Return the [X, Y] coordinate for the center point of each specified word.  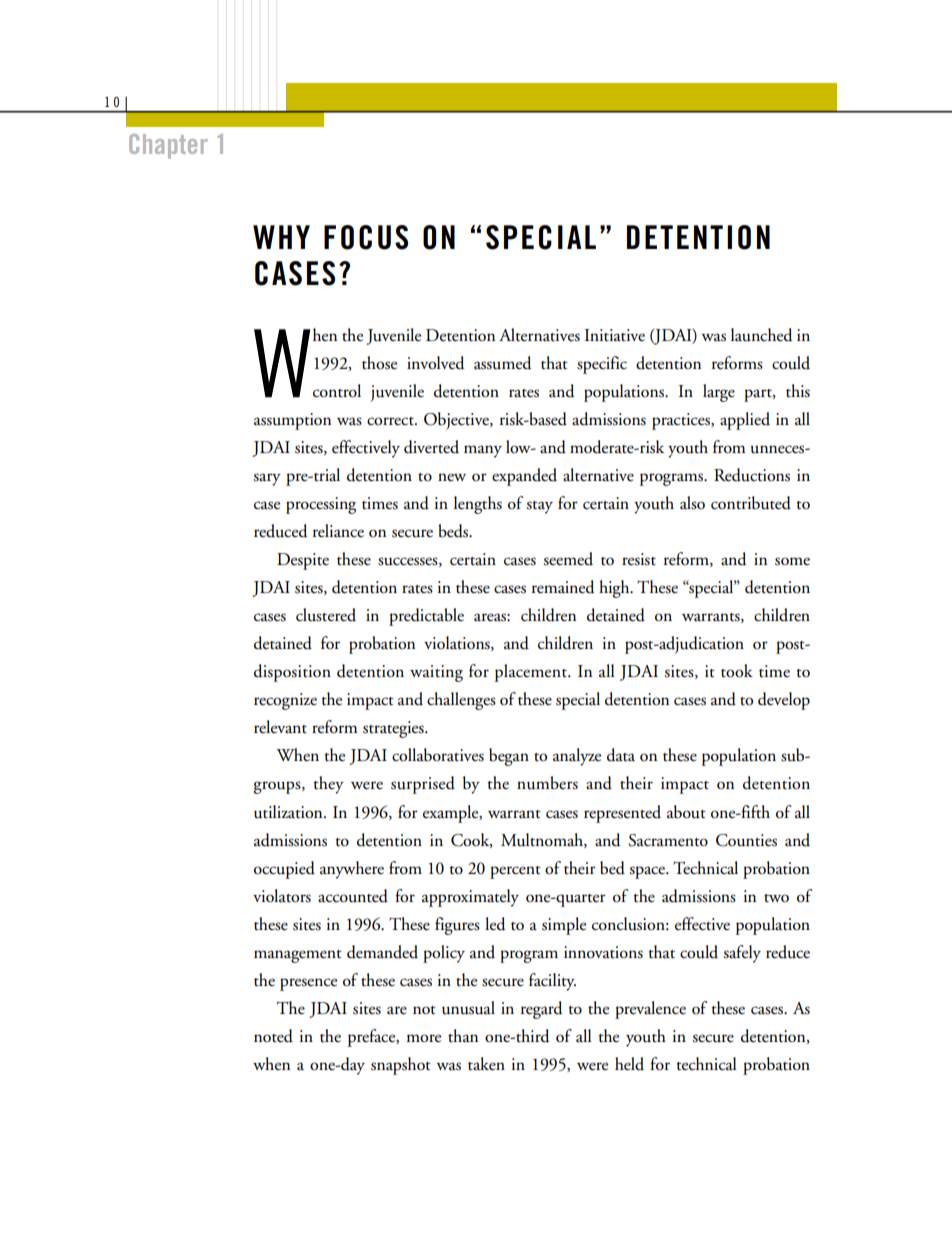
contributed [751, 503]
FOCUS [366, 237]
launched [761, 335]
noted [273, 1036]
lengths [478, 505]
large [719, 393]
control [337, 391]
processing [321, 505]
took [737, 671]
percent [515, 872]
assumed [502, 363]
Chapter [168, 146]
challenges [461, 701]
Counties [746, 840]
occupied [284, 870]
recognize [285, 701]
